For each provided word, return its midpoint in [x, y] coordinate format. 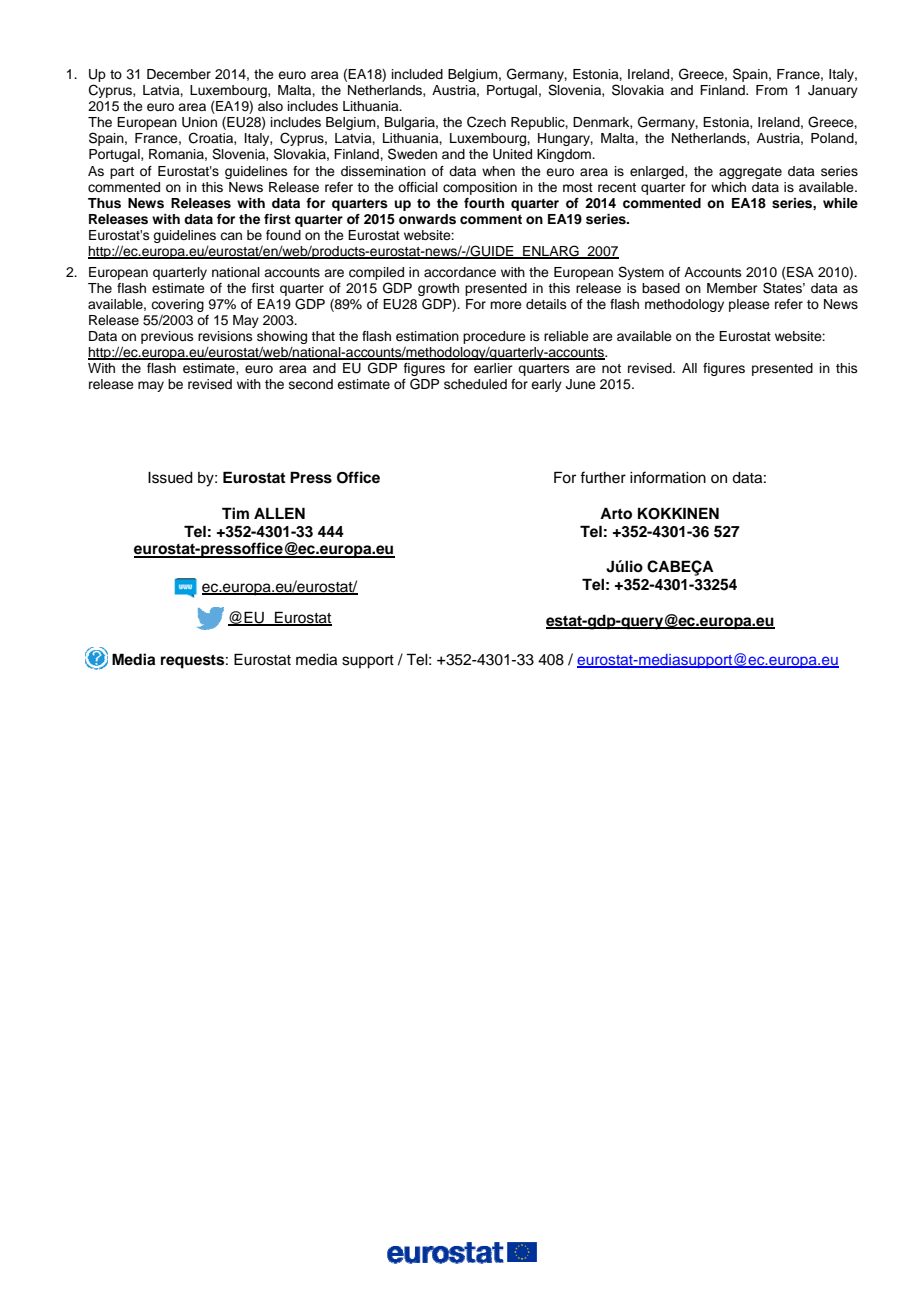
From [772, 90]
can [231, 236]
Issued [170, 478]
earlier [493, 368]
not [611, 368]
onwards [427, 219]
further [603, 477]
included [417, 74]
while [840, 203]
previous [167, 337]
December [179, 74]
